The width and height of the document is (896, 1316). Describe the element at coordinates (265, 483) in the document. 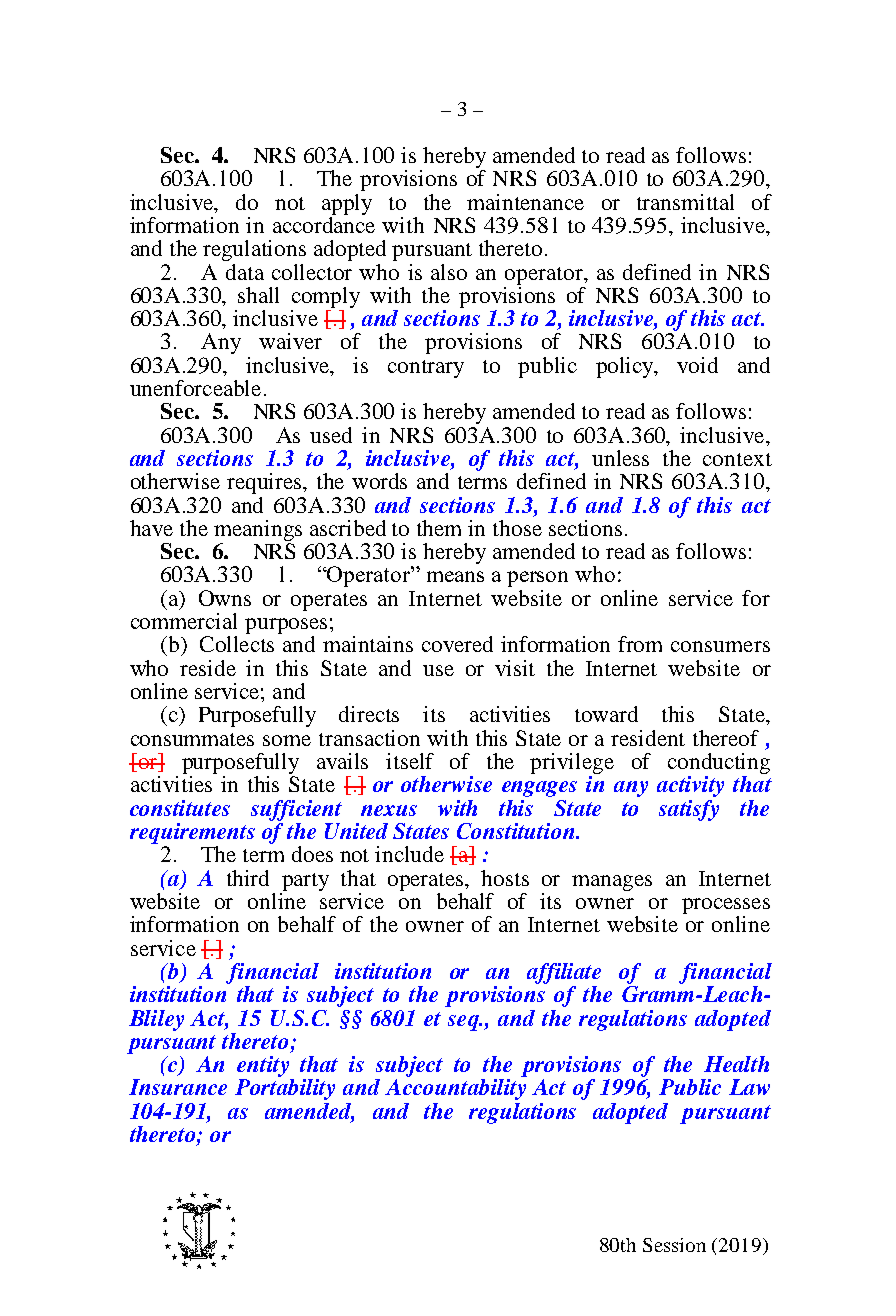

I see `requires` at that location.
